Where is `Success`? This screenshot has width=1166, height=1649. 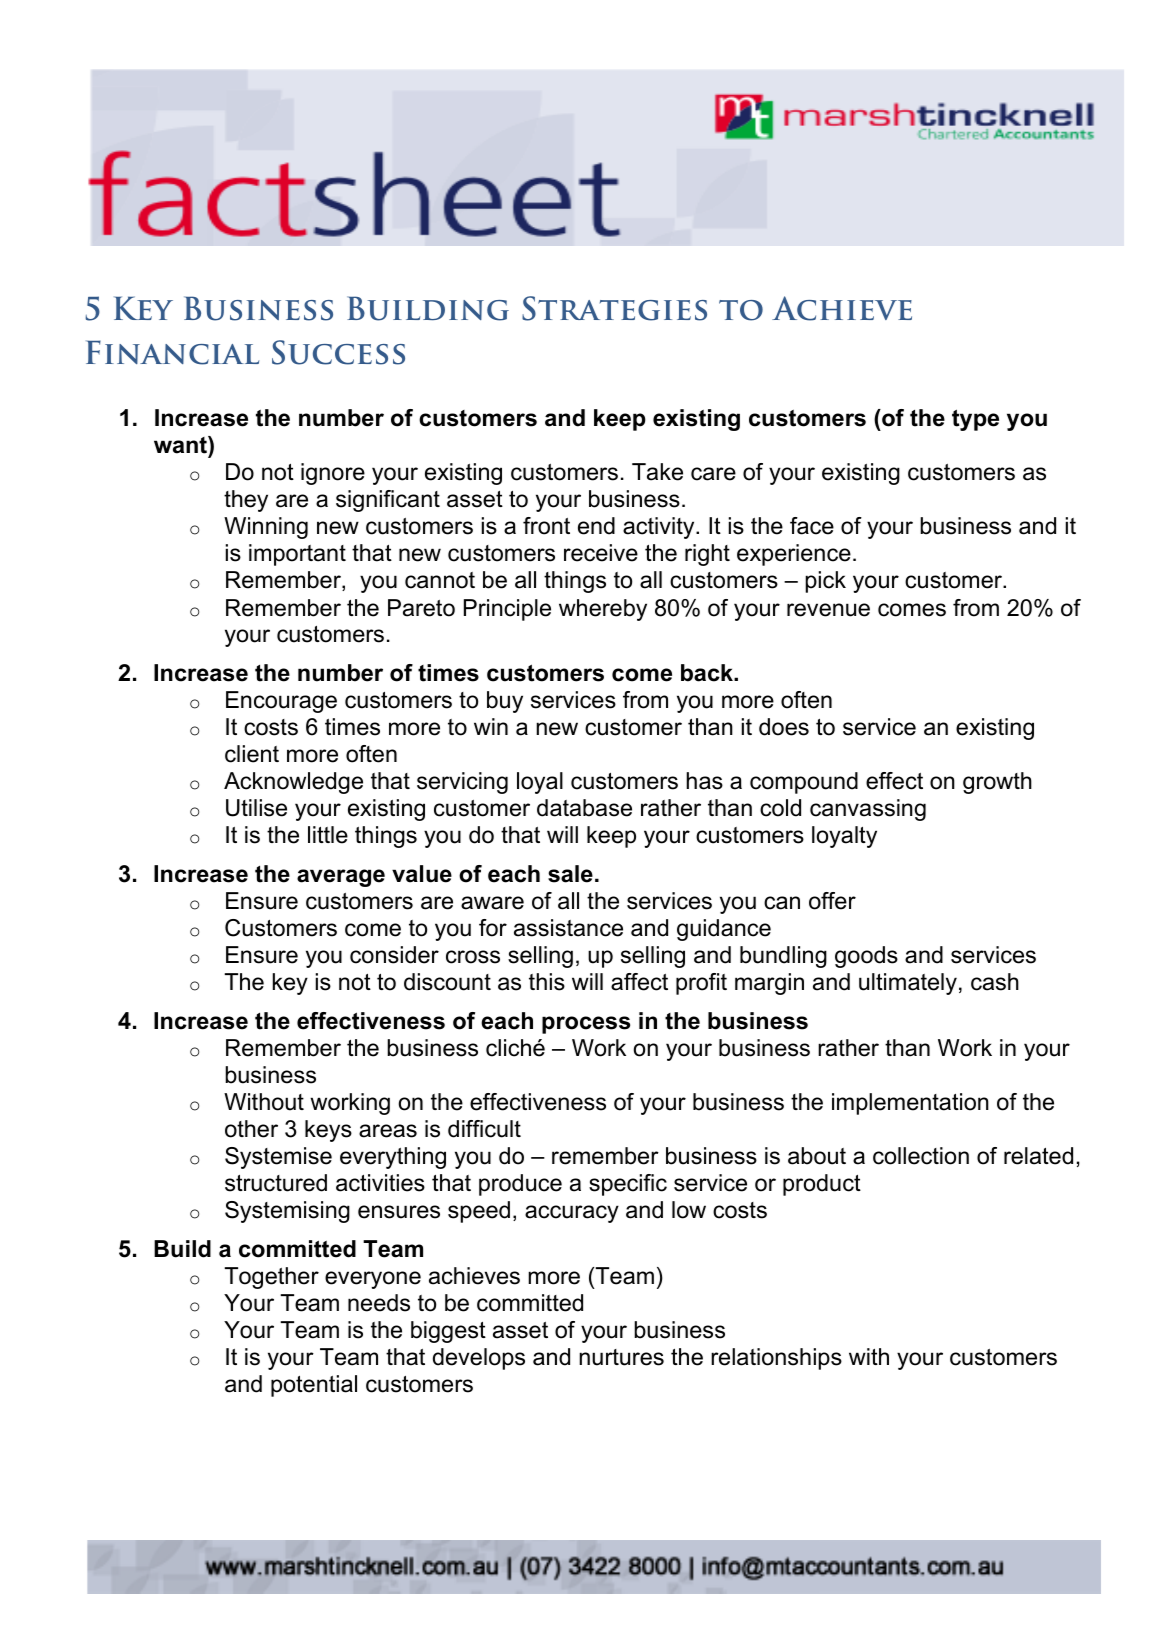
Success is located at coordinates (338, 352).
